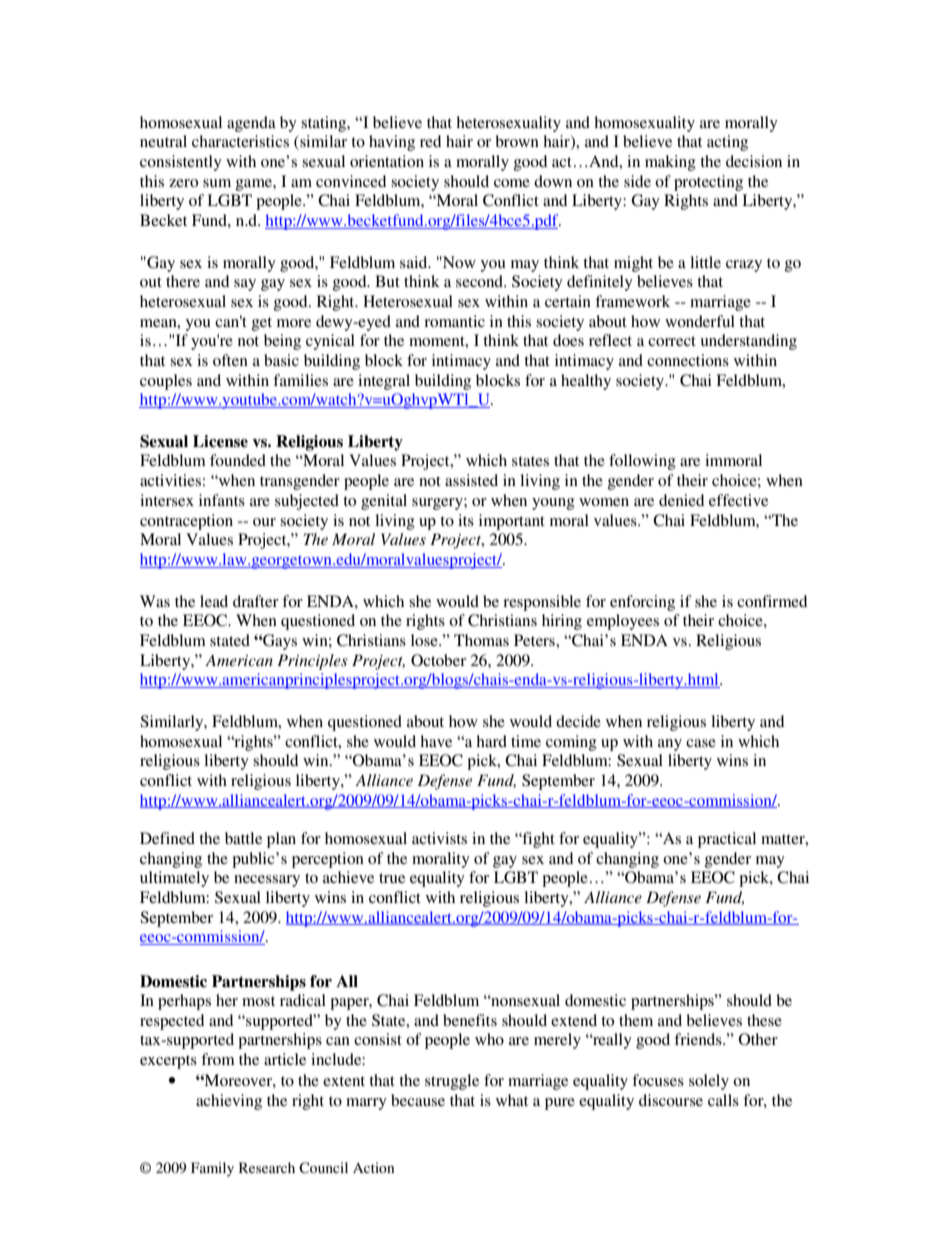 Image resolution: width=952 pixels, height=1233 pixels. Describe the element at coordinates (708, 183) in the screenshot. I see `protecting` at that location.
